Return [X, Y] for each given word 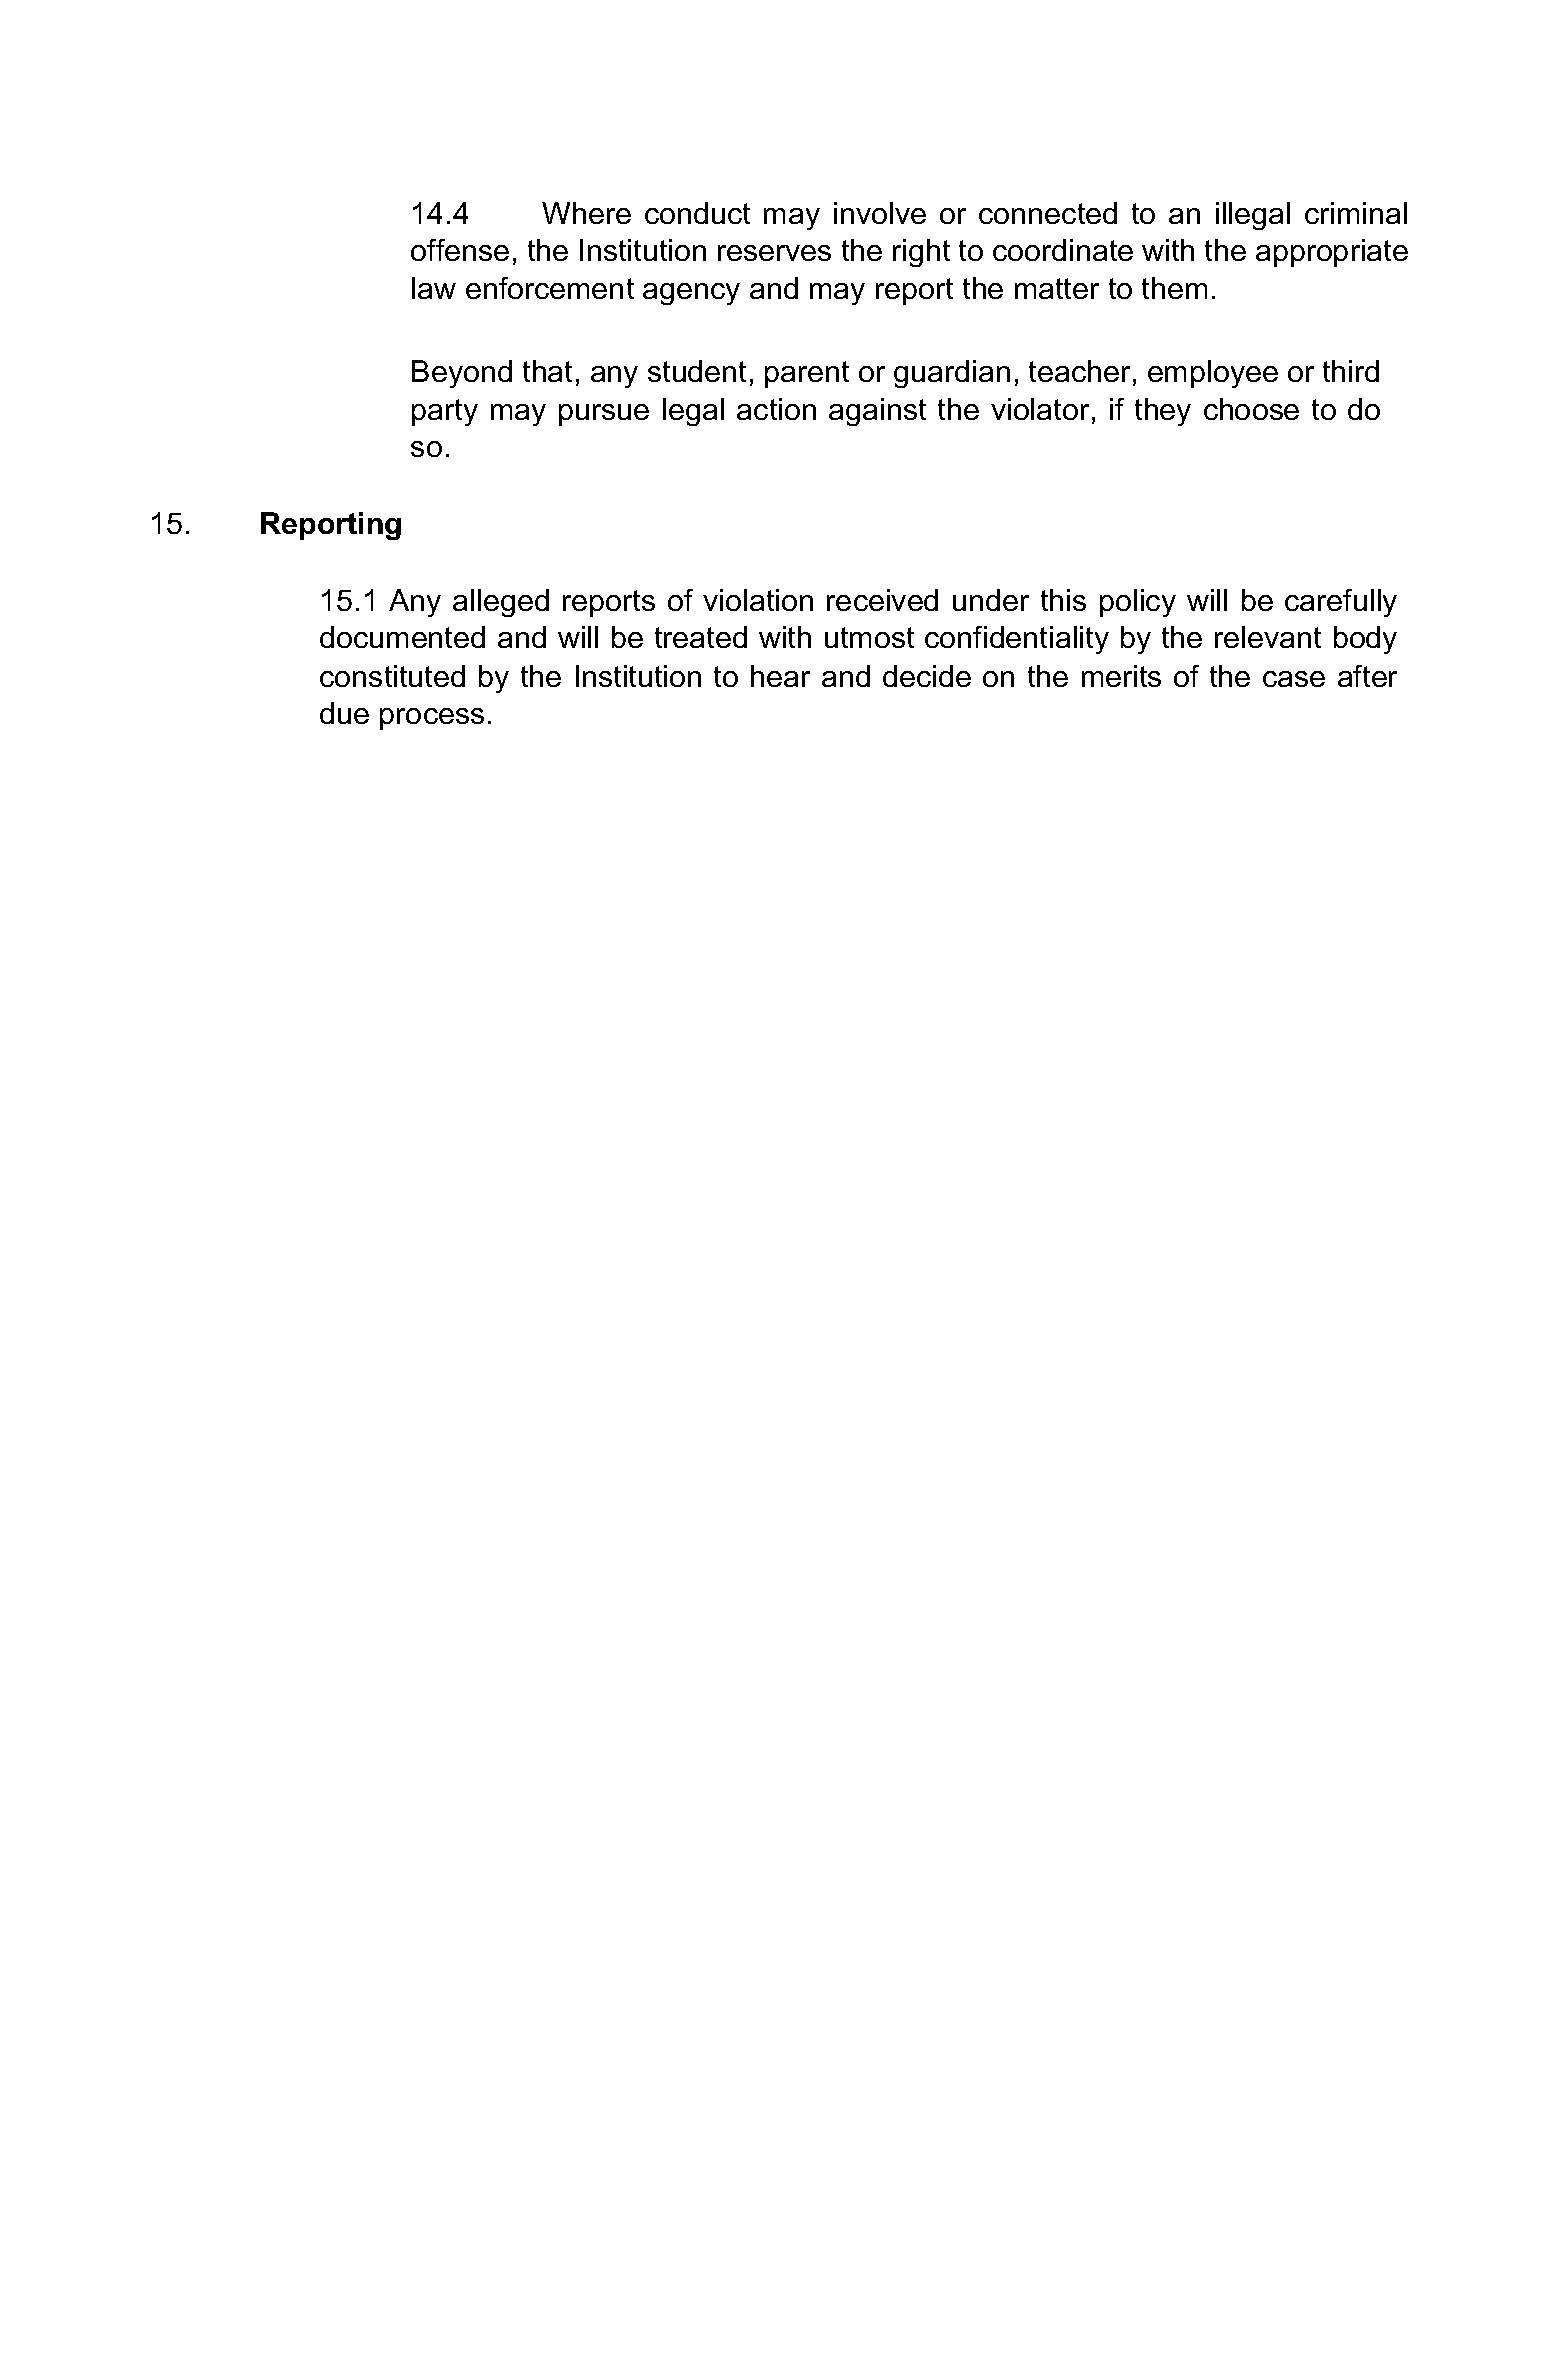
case [1294, 679]
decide [927, 676]
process [432, 719]
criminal [1356, 213]
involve [880, 213]
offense [460, 250]
